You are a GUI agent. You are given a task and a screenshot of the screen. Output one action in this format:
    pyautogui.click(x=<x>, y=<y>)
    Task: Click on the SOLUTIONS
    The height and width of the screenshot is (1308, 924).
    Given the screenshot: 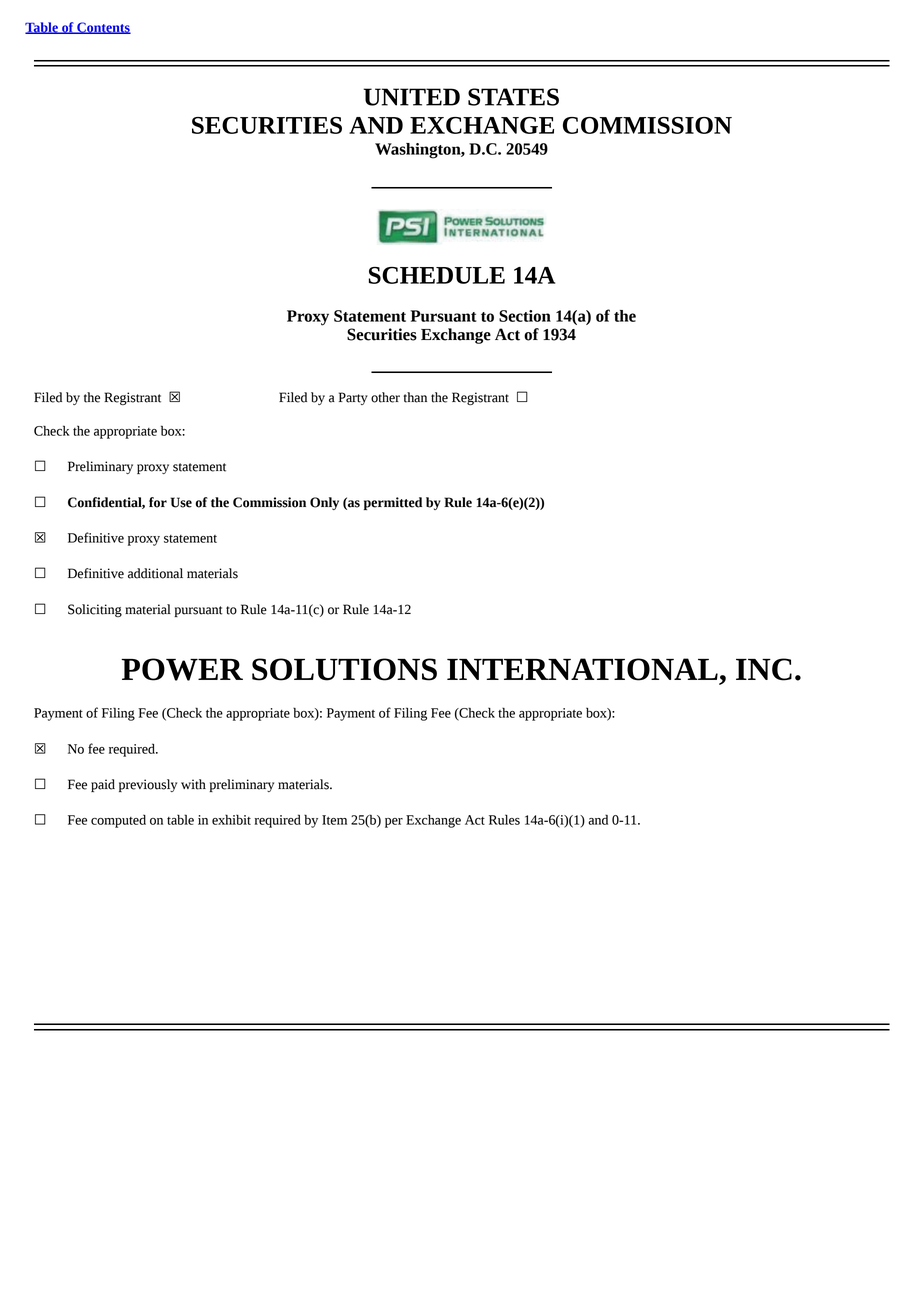 What is the action you would take?
    pyautogui.click(x=344, y=669)
